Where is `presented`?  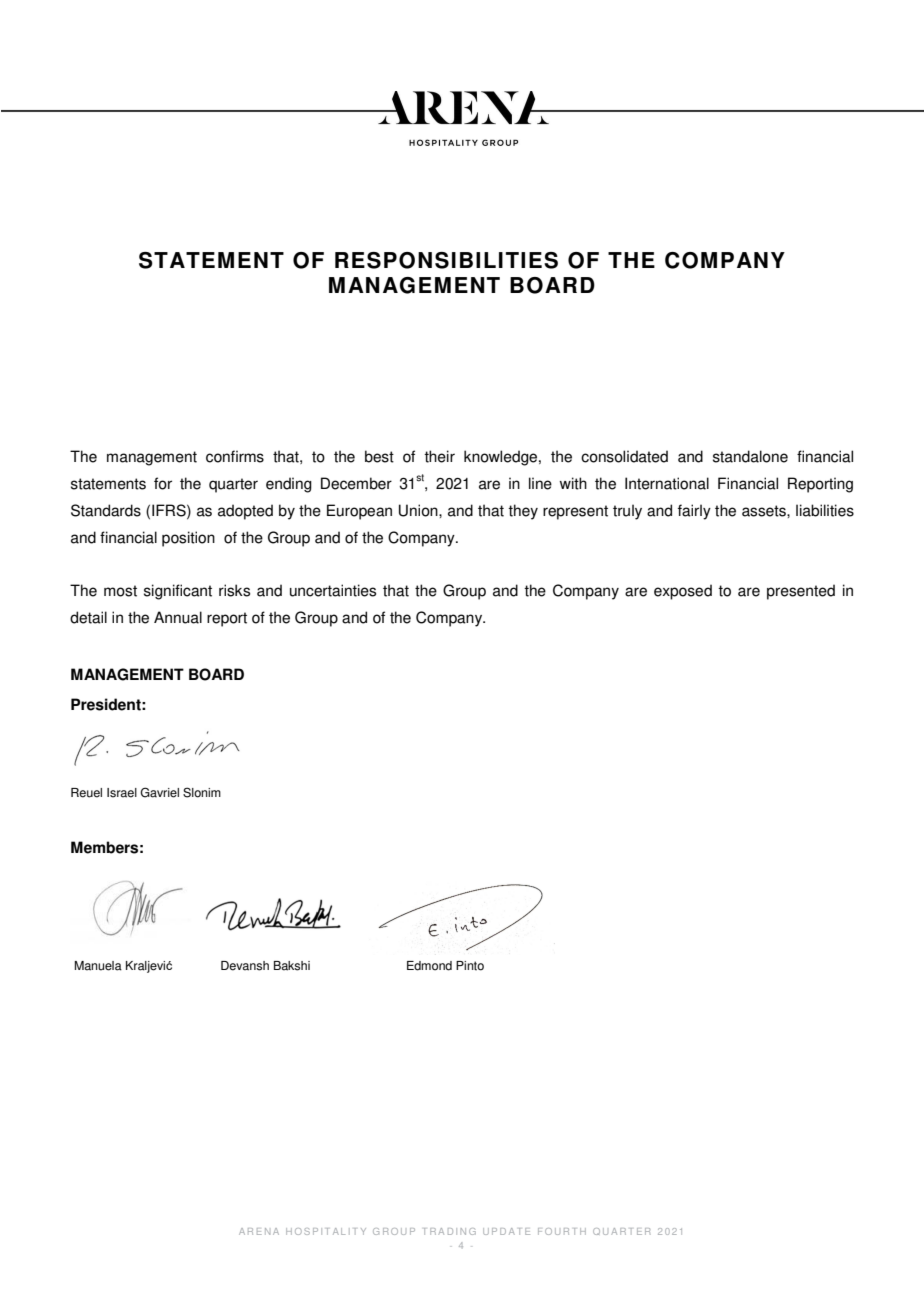
presented is located at coordinates (801, 592).
